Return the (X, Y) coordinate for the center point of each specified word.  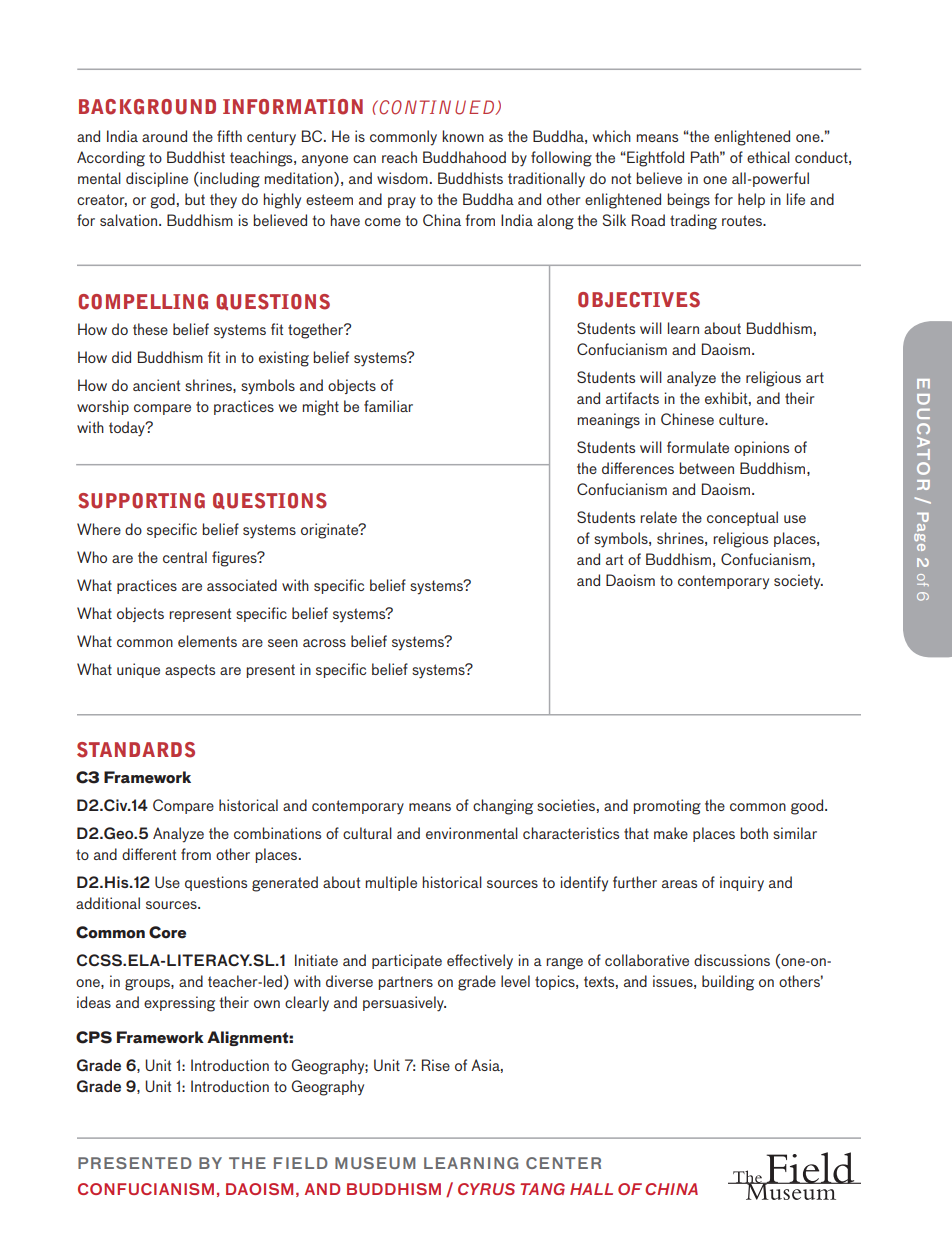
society (798, 582)
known (463, 136)
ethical (768, 157)
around (164, 136)
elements (207, 641)
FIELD (301, 1163)
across (324, 643)
